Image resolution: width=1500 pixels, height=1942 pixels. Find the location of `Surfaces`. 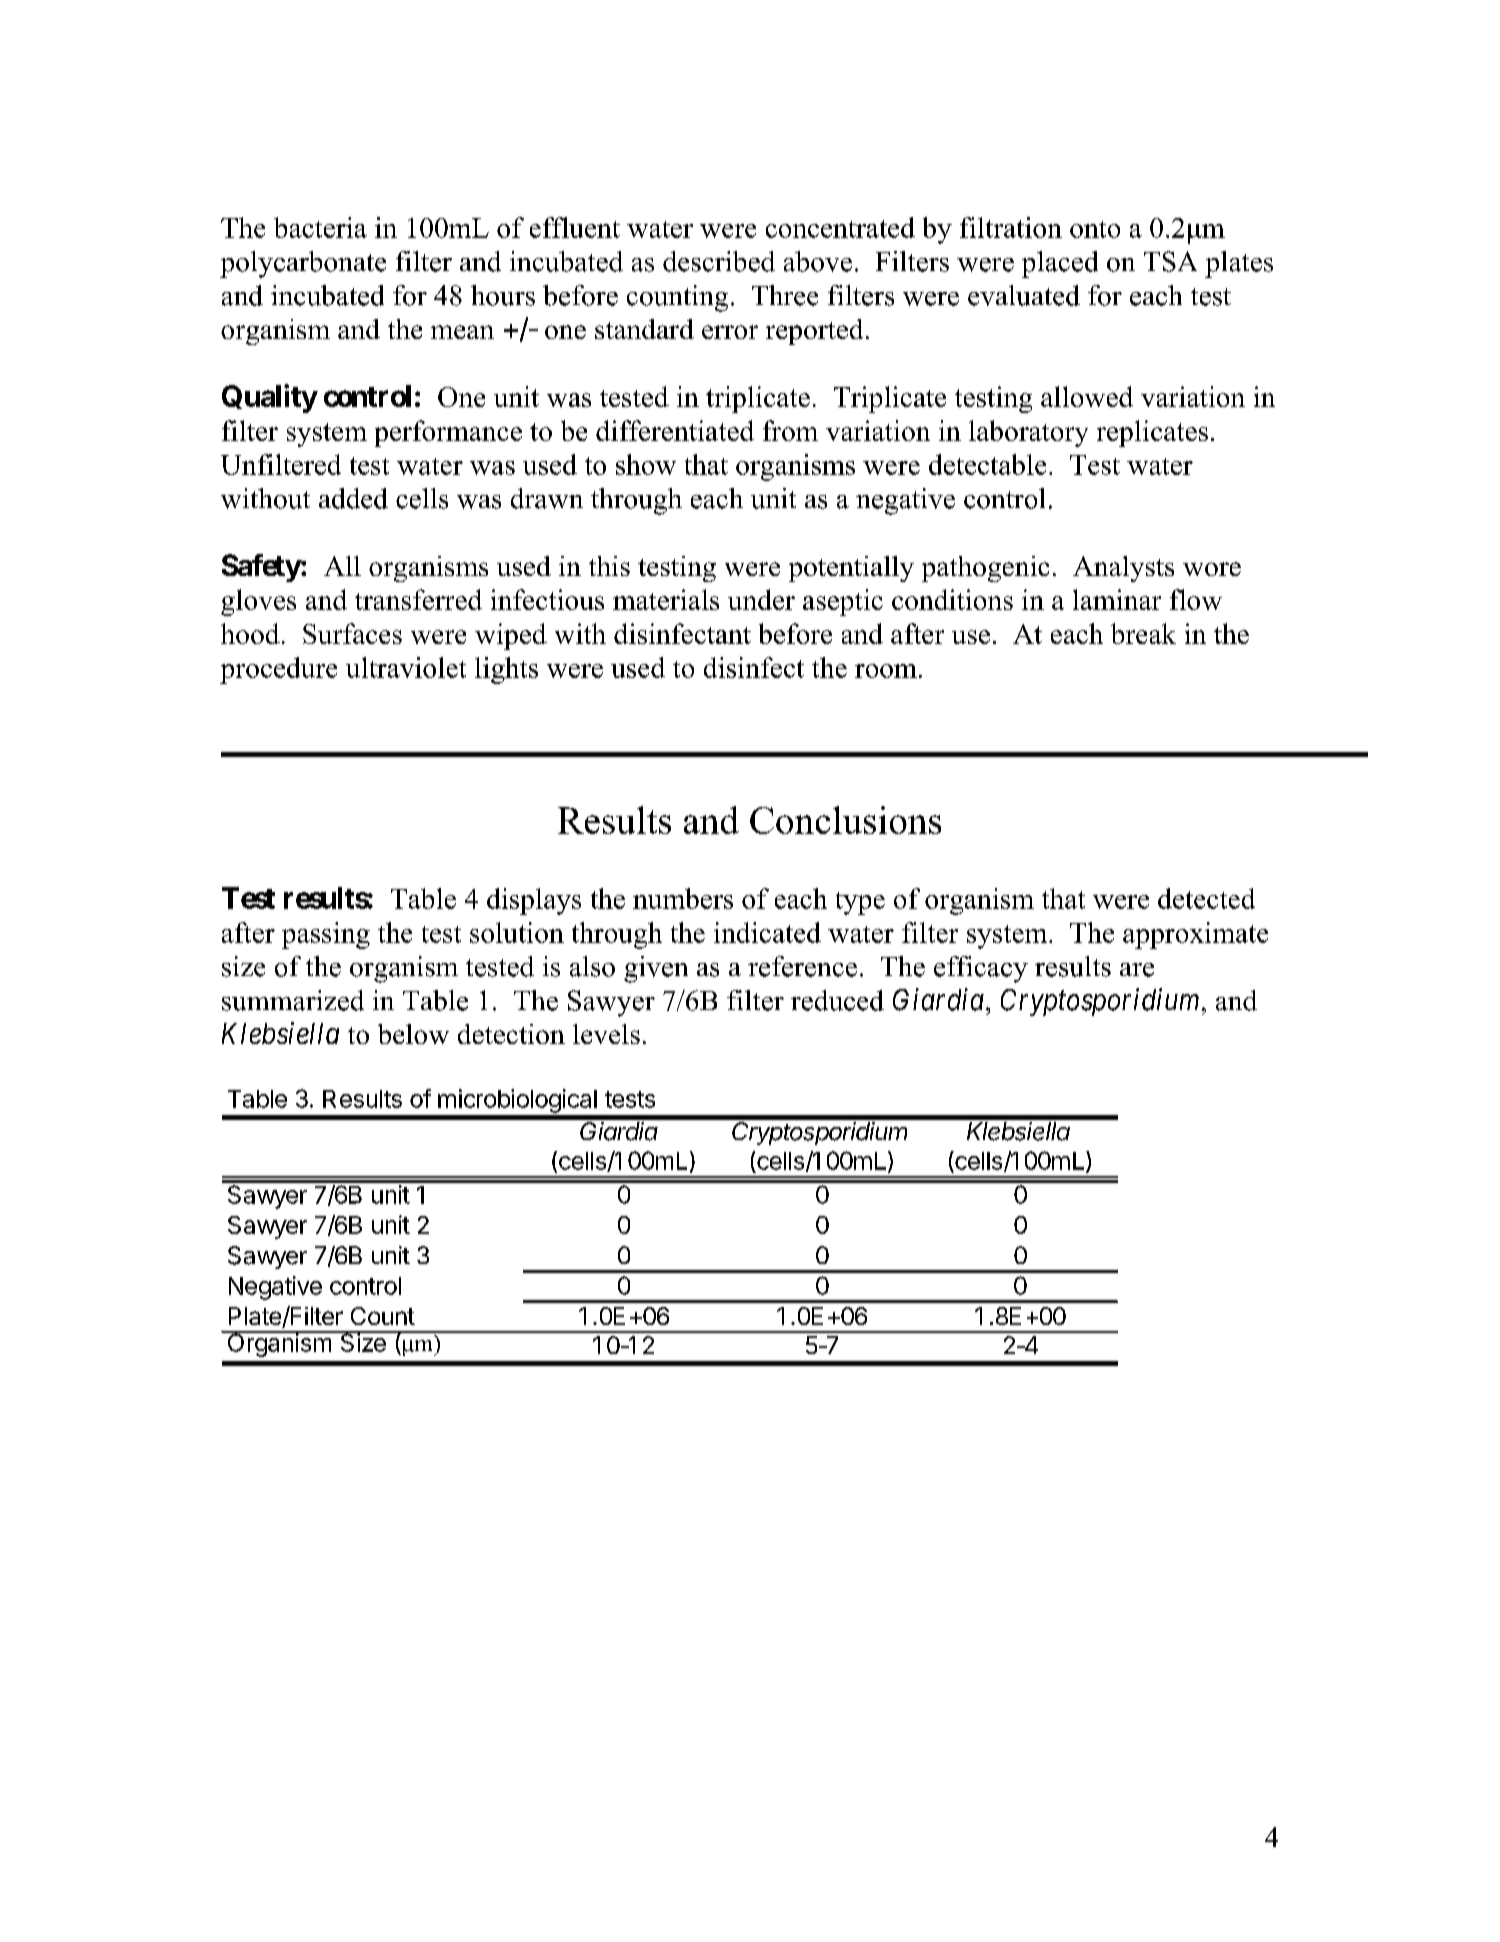

Surfaces is located at coordinates (352, 633).
